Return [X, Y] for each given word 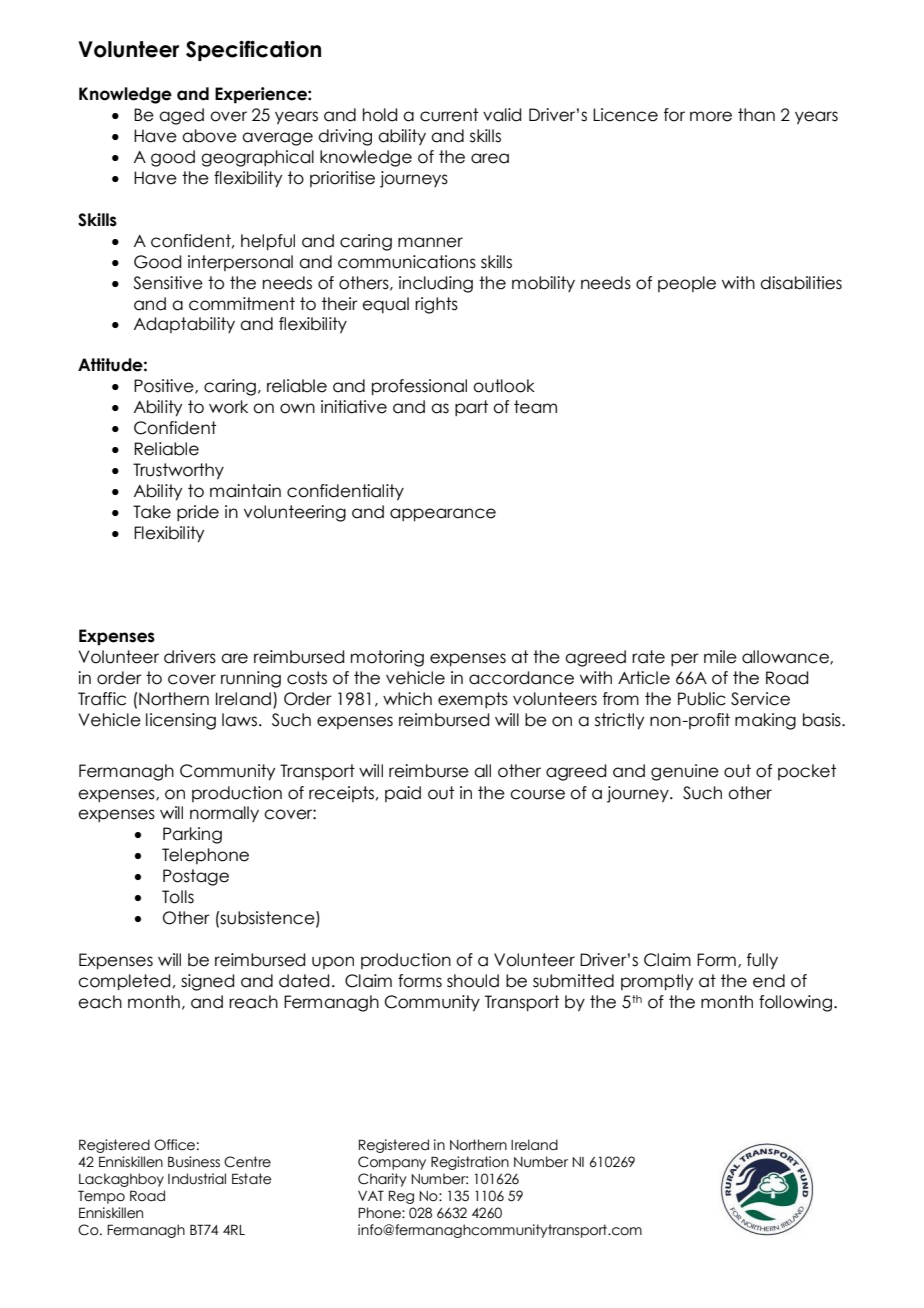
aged [181, 116]
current [449, 115]
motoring [387, 658]
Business [194, 1162]
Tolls [178, 897]
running [251, 679]
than [756, 115]
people [687, 284]
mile [720, 657]
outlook [504, 386]
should [473, 981]
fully [762, 961]
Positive [165, 386]
